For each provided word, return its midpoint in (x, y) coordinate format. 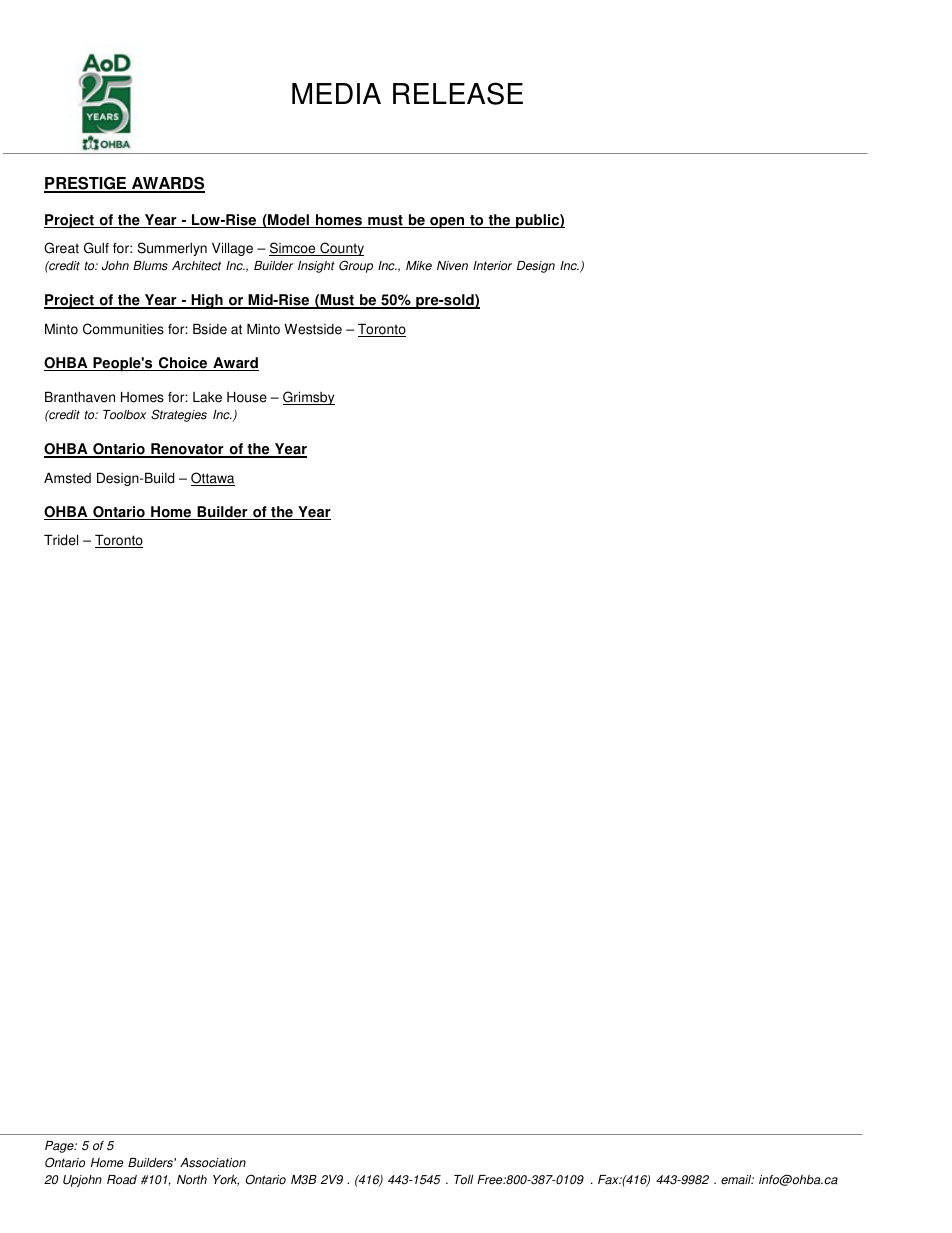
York (226, 1180)
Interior (492, 266)
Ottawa (213, 479)
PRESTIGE (86, 184)
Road (122, 1180)
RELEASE (458, 93)
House (247, 397)
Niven (452, 266)
